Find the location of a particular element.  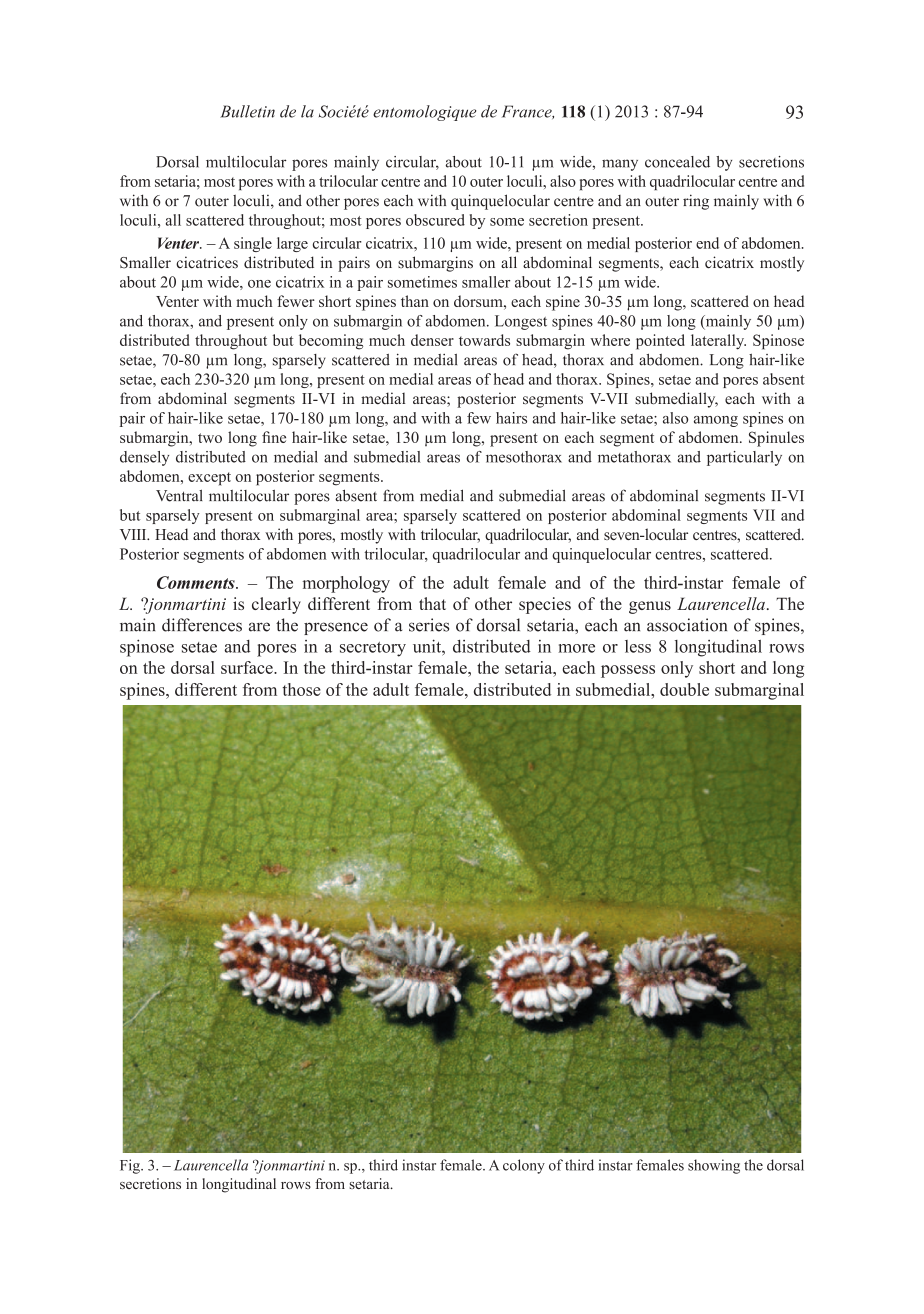

obscured is located at coordinates (435, 220).
